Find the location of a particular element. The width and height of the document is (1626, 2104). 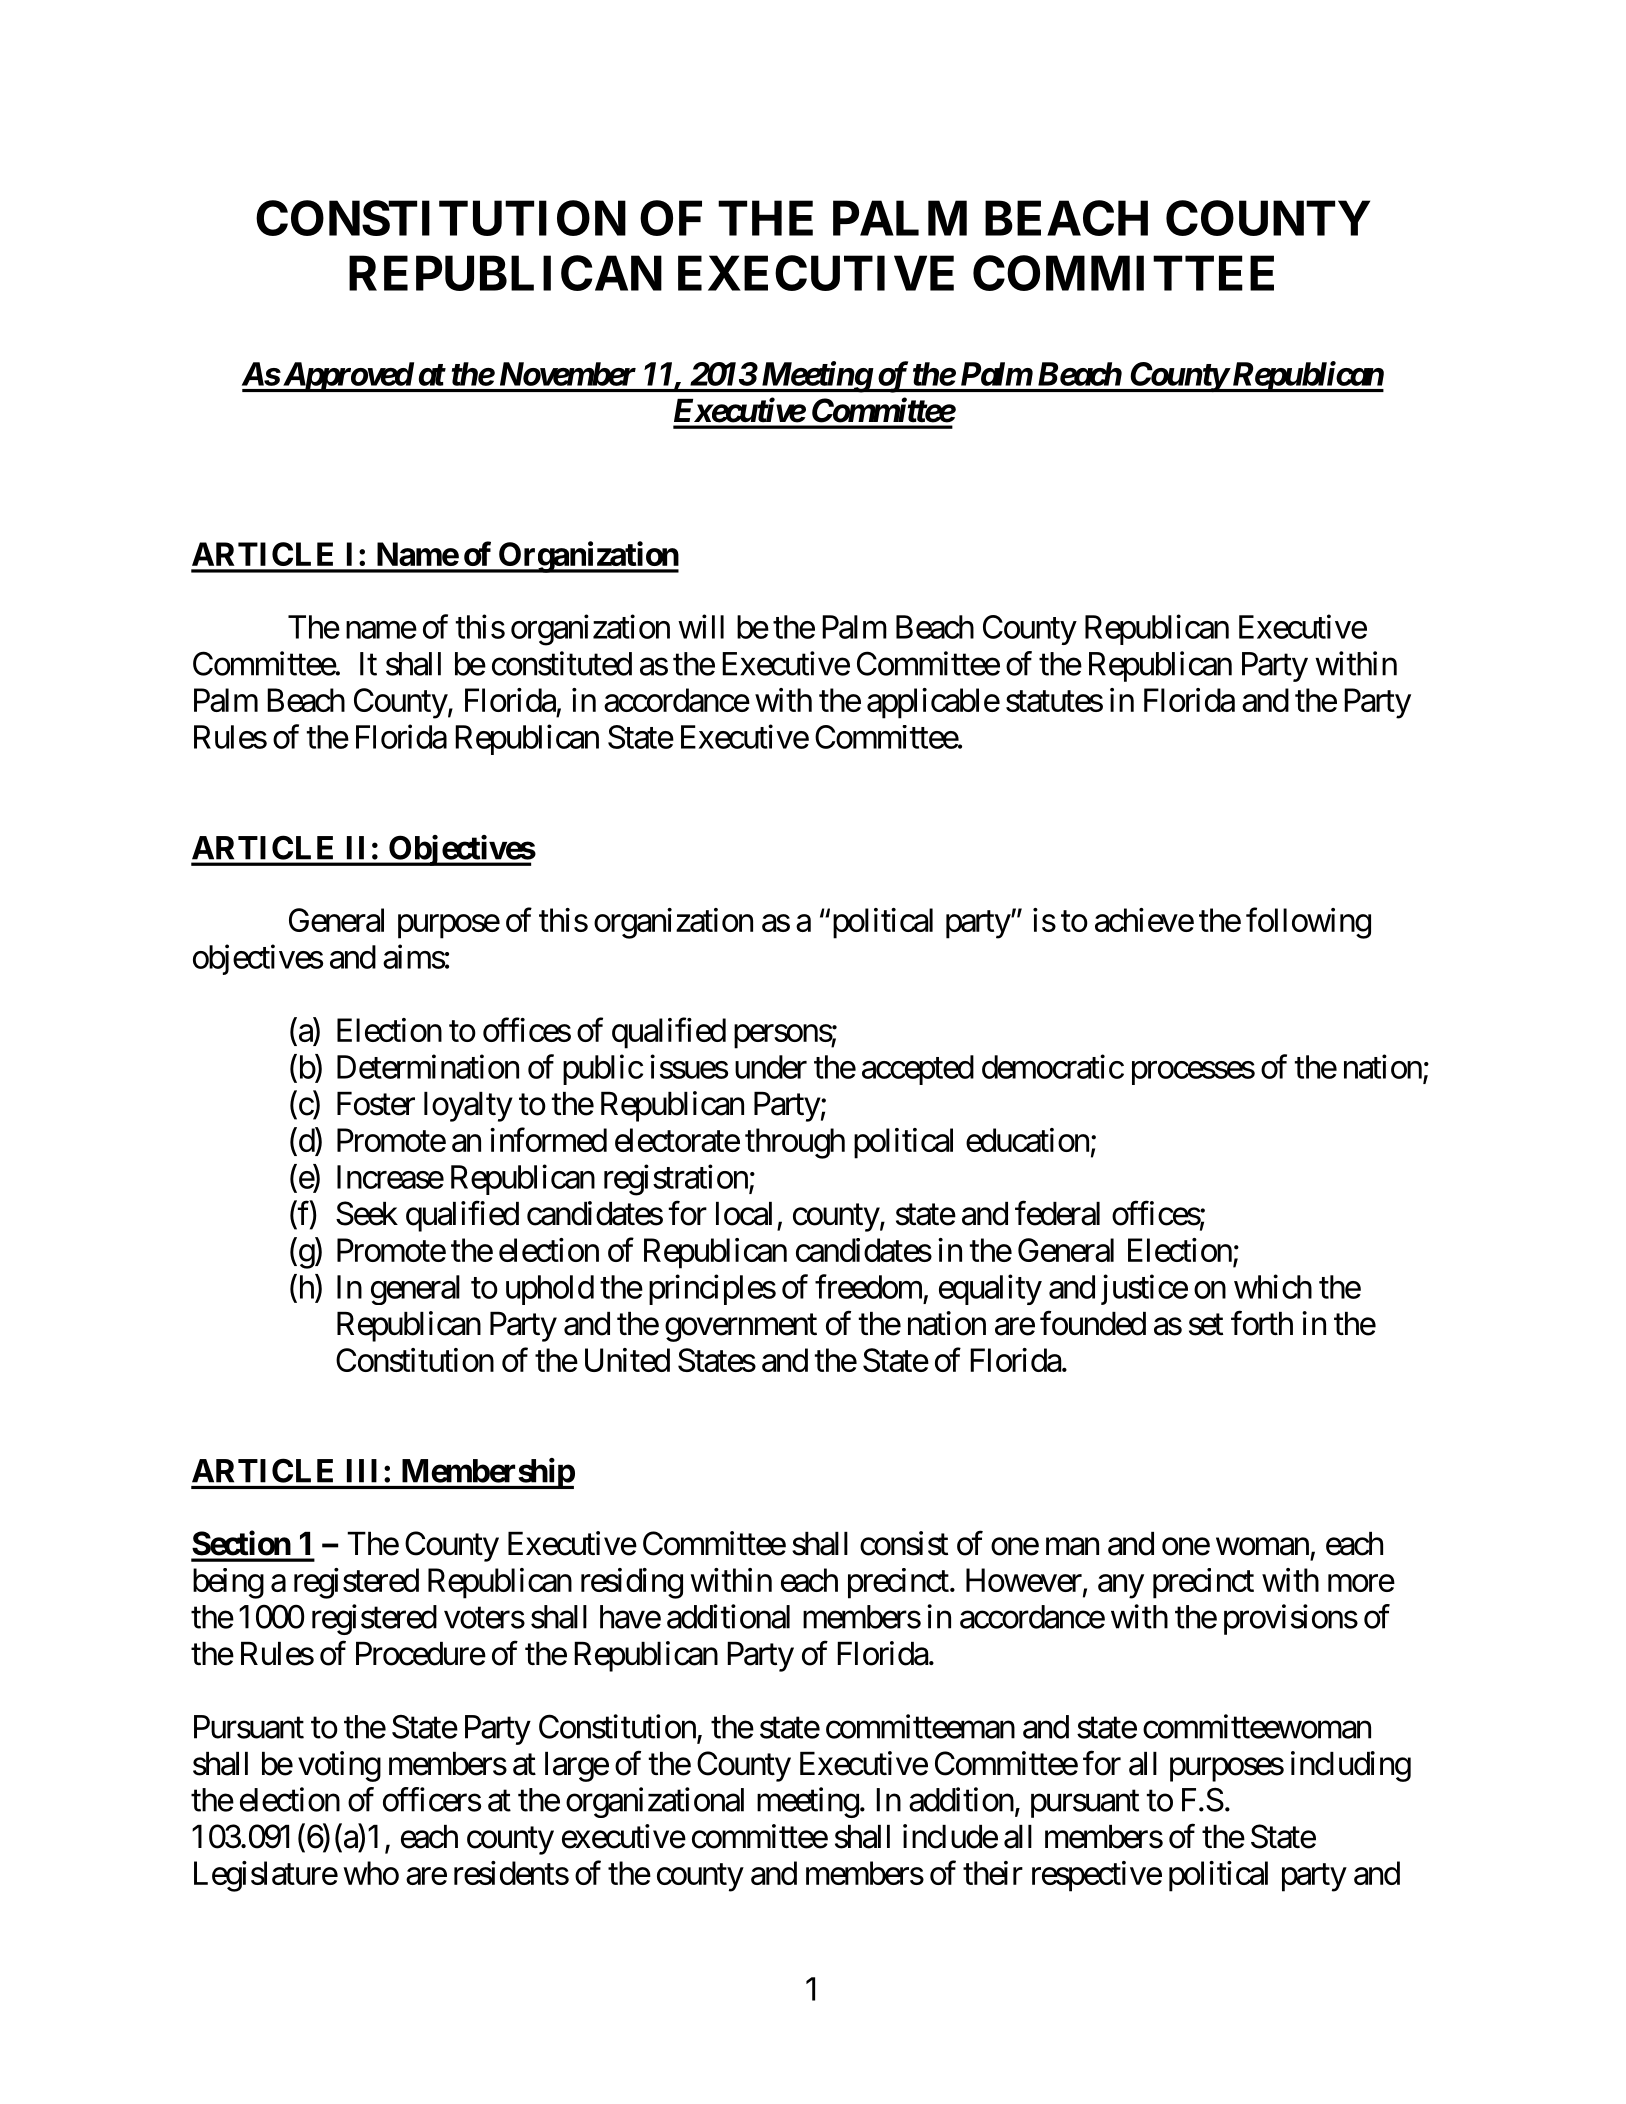

November is located at coordinates (568, 374).
